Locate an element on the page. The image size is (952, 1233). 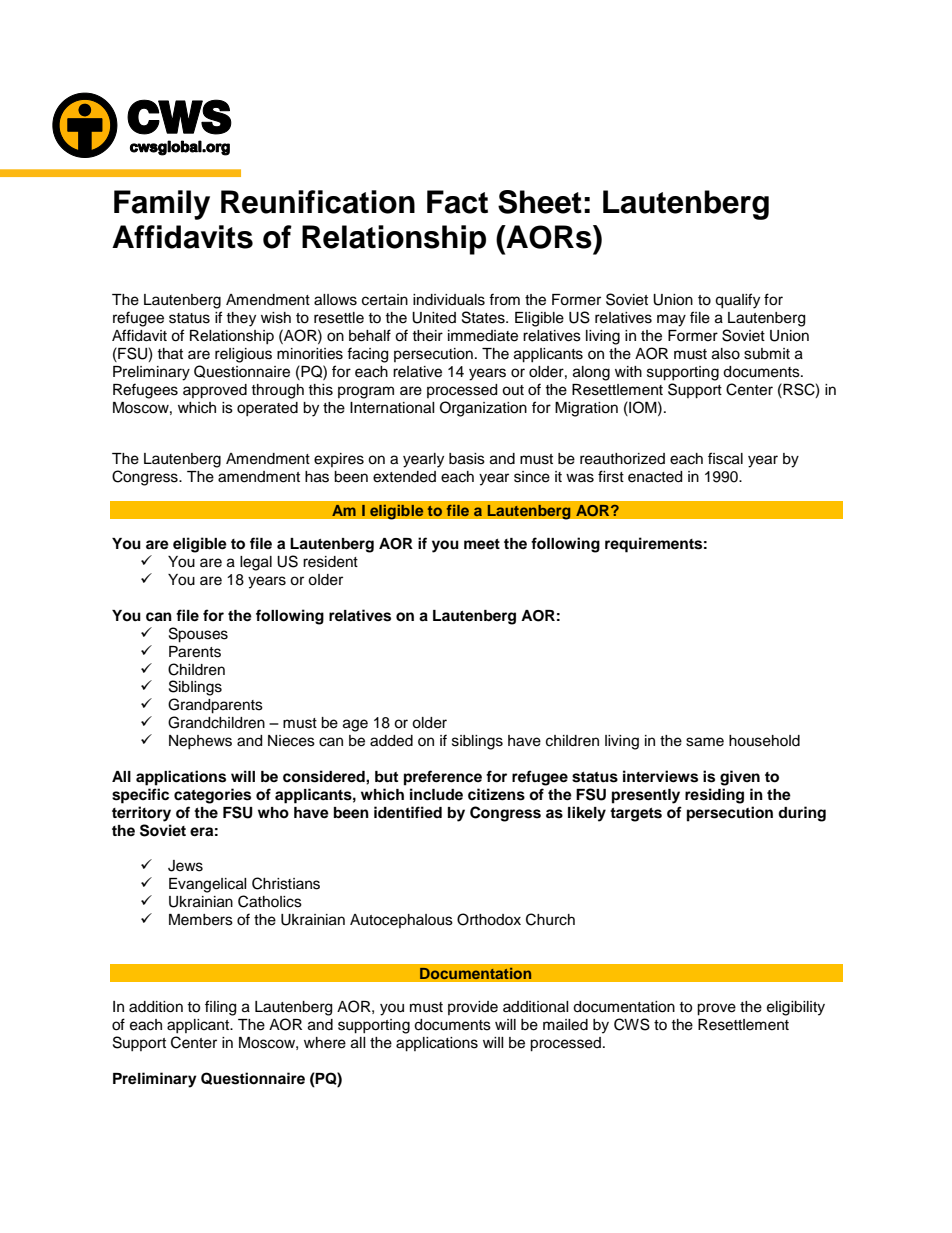
filing is located at coordinates (220, 1008).
